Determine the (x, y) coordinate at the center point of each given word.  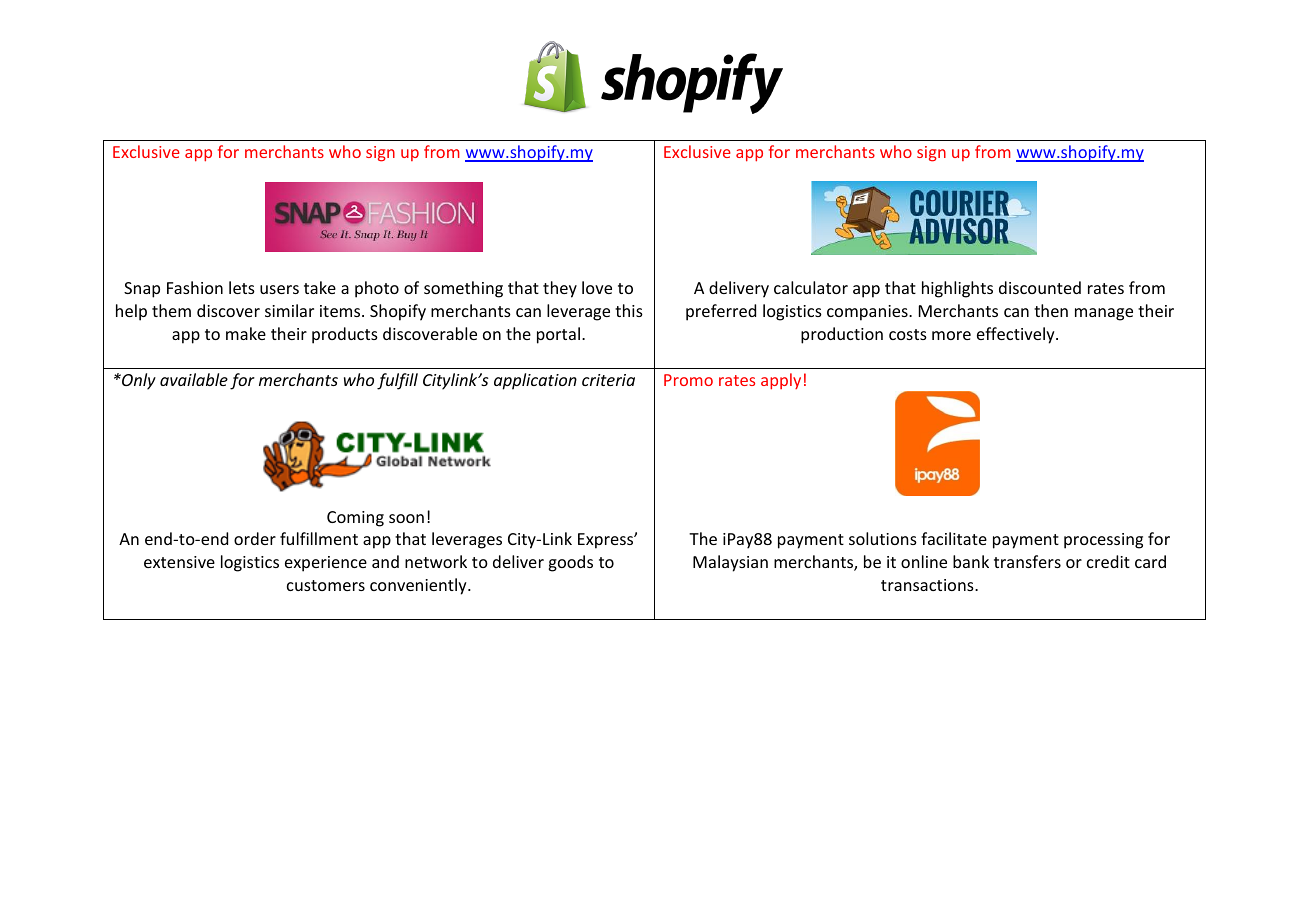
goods (570, 563)
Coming (355, 519)
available (194, 379)
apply (781, 381)
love (597, 287)
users (279, 289)
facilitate (954, 538)
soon (406, 518)
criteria (608, 380)
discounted (1040, 287)
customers (326, 585)
